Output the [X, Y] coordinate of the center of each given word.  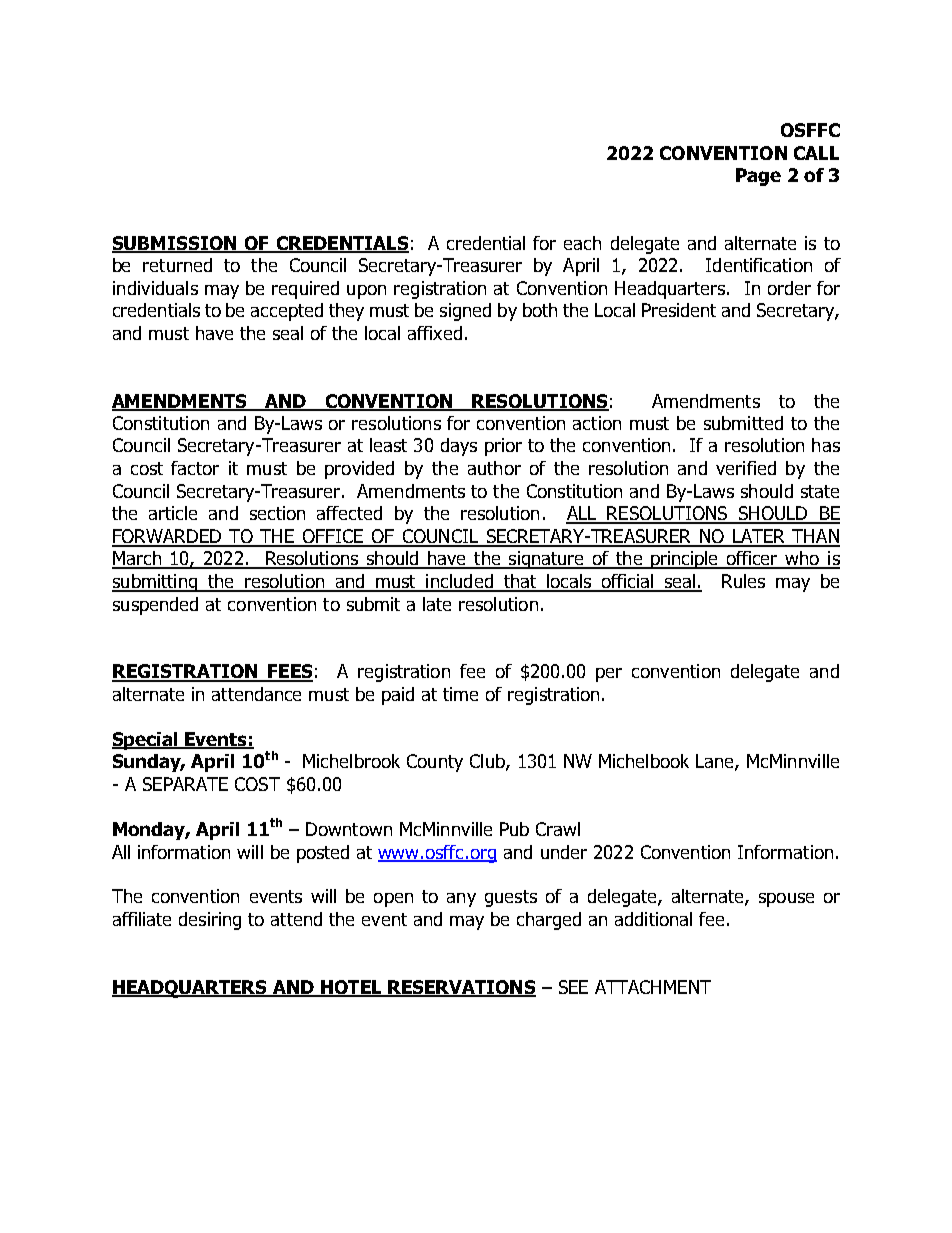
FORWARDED [168, 537]
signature [547, 560]
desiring [210, 921]
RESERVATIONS [461, 988]
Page [758, 177]
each [582, 243]
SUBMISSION [175, 244]
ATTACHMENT [653, 987]
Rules [743, 581]
